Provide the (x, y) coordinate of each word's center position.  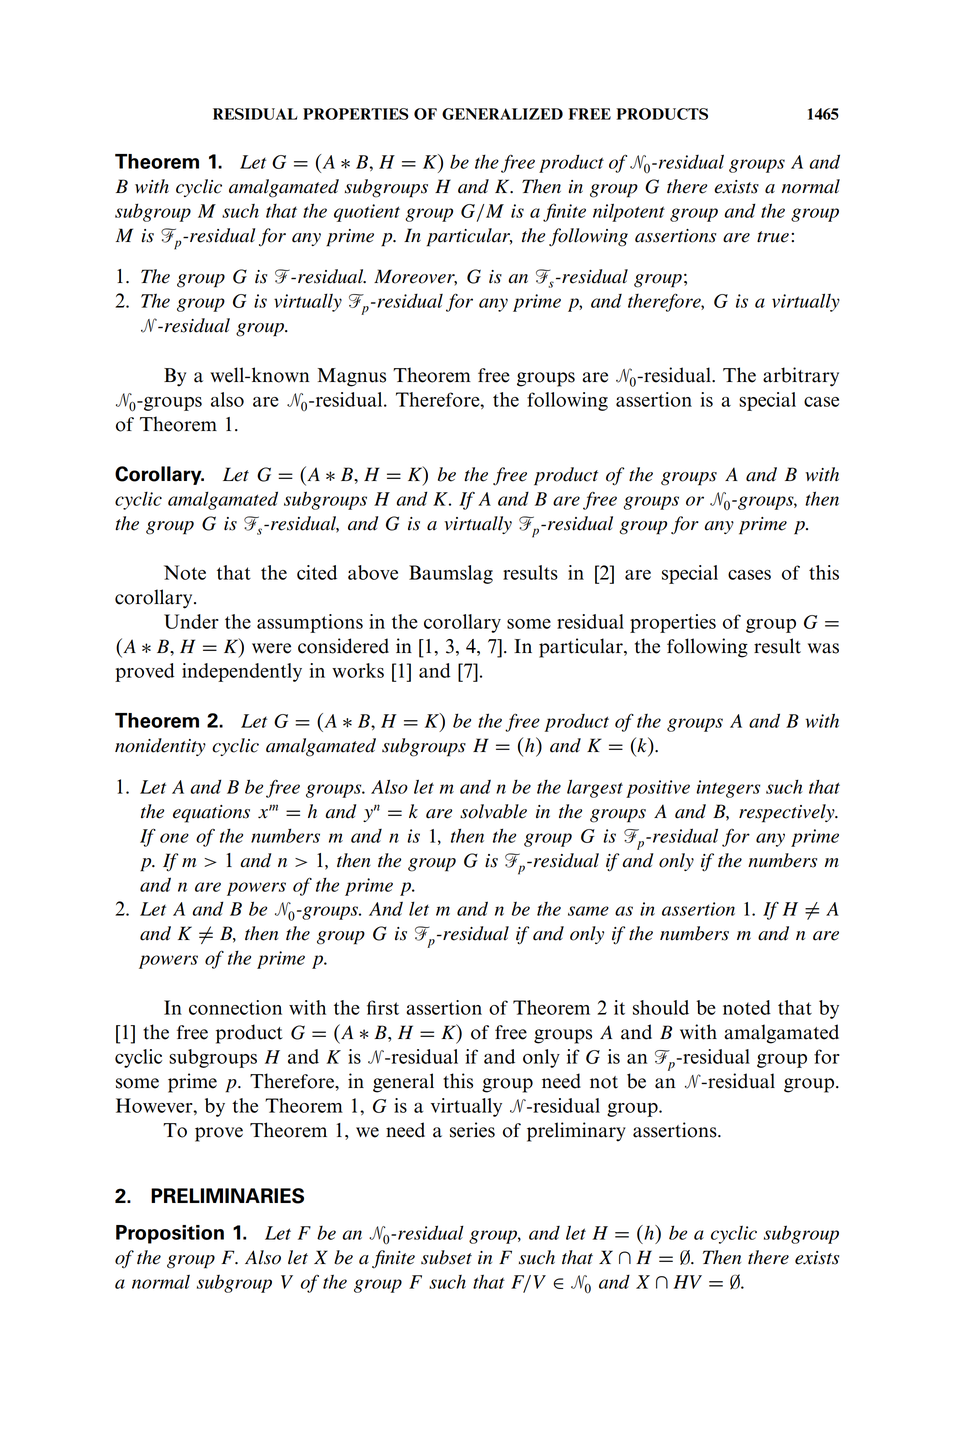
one (174, 838)
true (773, 237)
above (373, 572)
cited (317, 572)
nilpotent (629, 212)
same (588, 911)
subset (446, 1257)
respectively (788, 813)
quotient (367, 213)
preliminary (576, 1132)
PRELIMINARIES (227, 1196)
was (823, 648)
